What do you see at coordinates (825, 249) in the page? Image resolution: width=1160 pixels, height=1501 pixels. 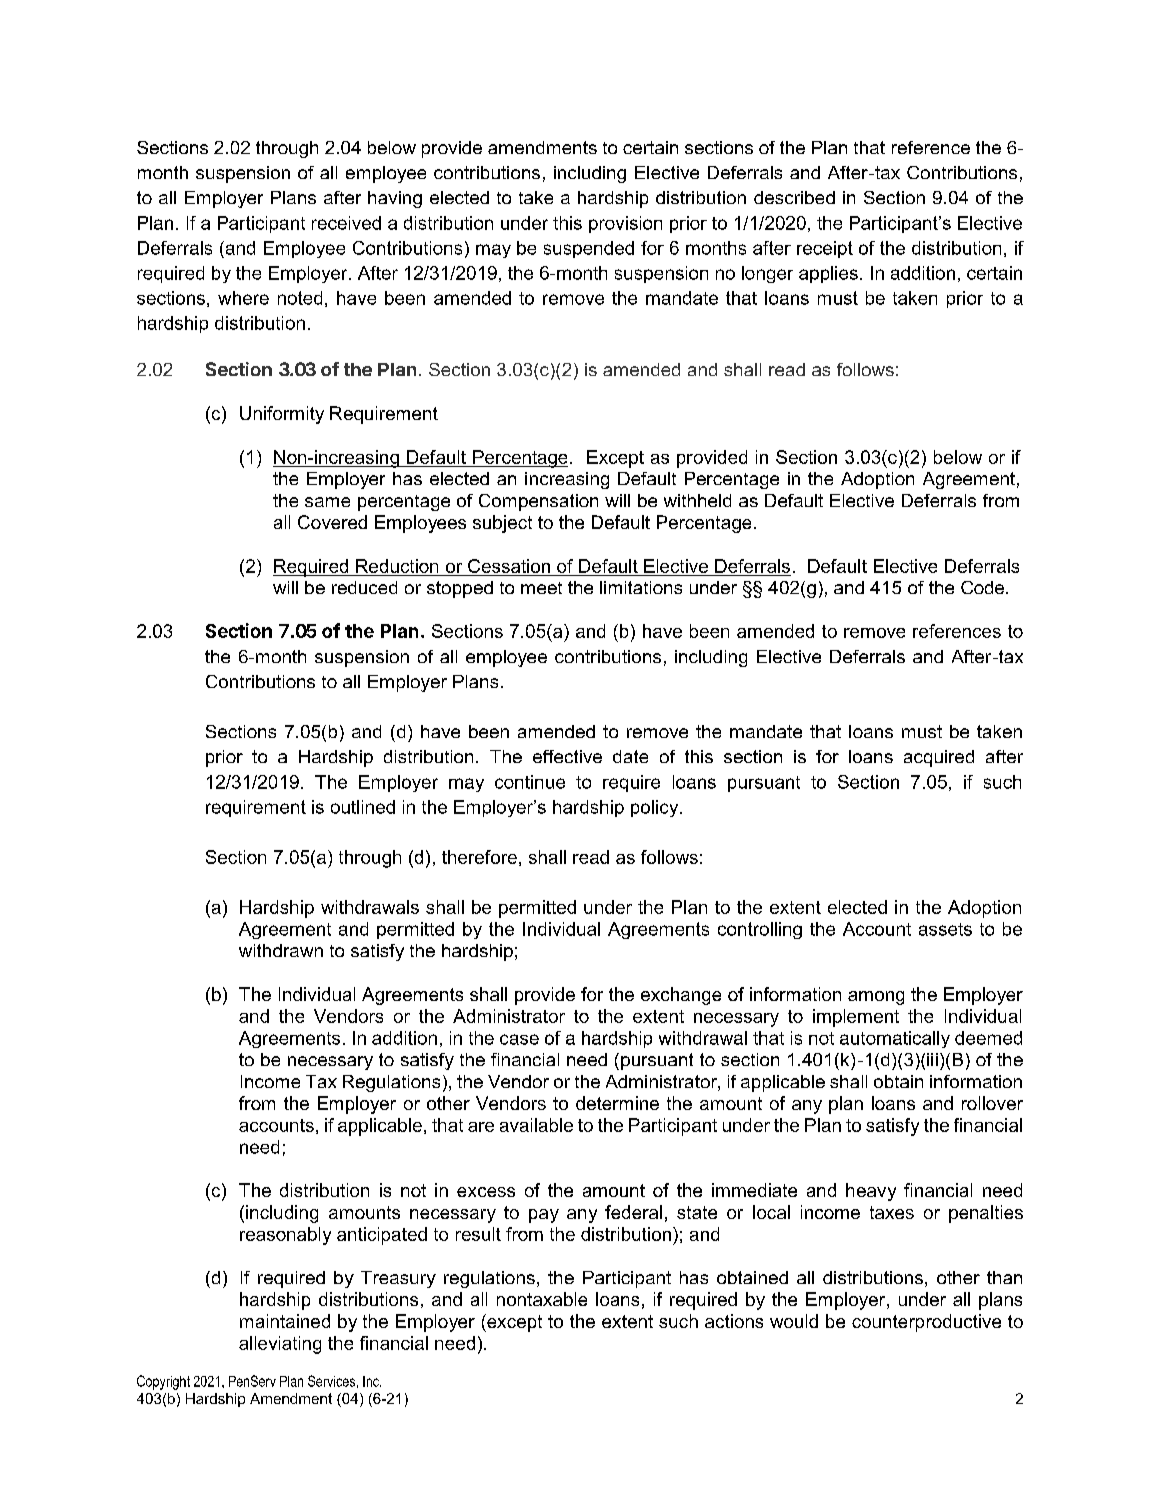 I see `receipt` at bounding box center [825, 249].
